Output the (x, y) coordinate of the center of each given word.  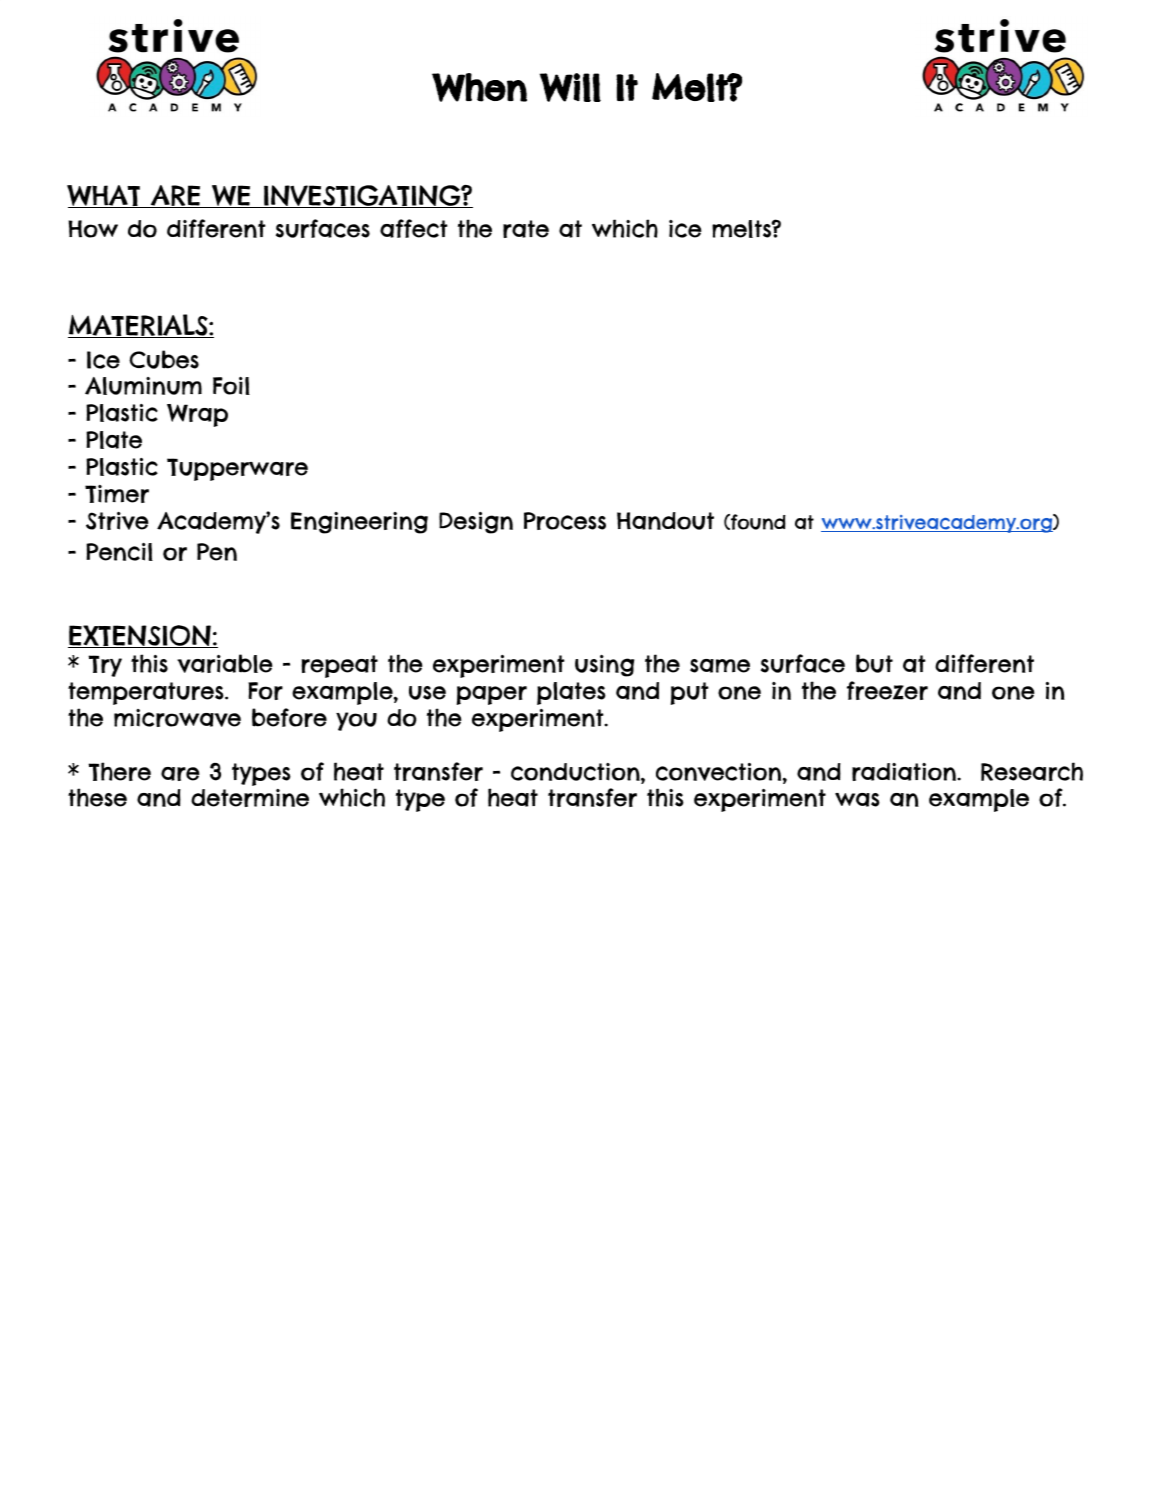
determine (250, 798)
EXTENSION (140, 636)
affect (414, 228)
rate (526, 229)
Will (570, 87)
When (479, 87)
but (874, 663)
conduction (576, 772)
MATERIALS (139, 326)
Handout (665, 521)
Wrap (197, 415)
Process (565, 521)
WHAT (104, 196)
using (604, 666)
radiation (905, 772)
